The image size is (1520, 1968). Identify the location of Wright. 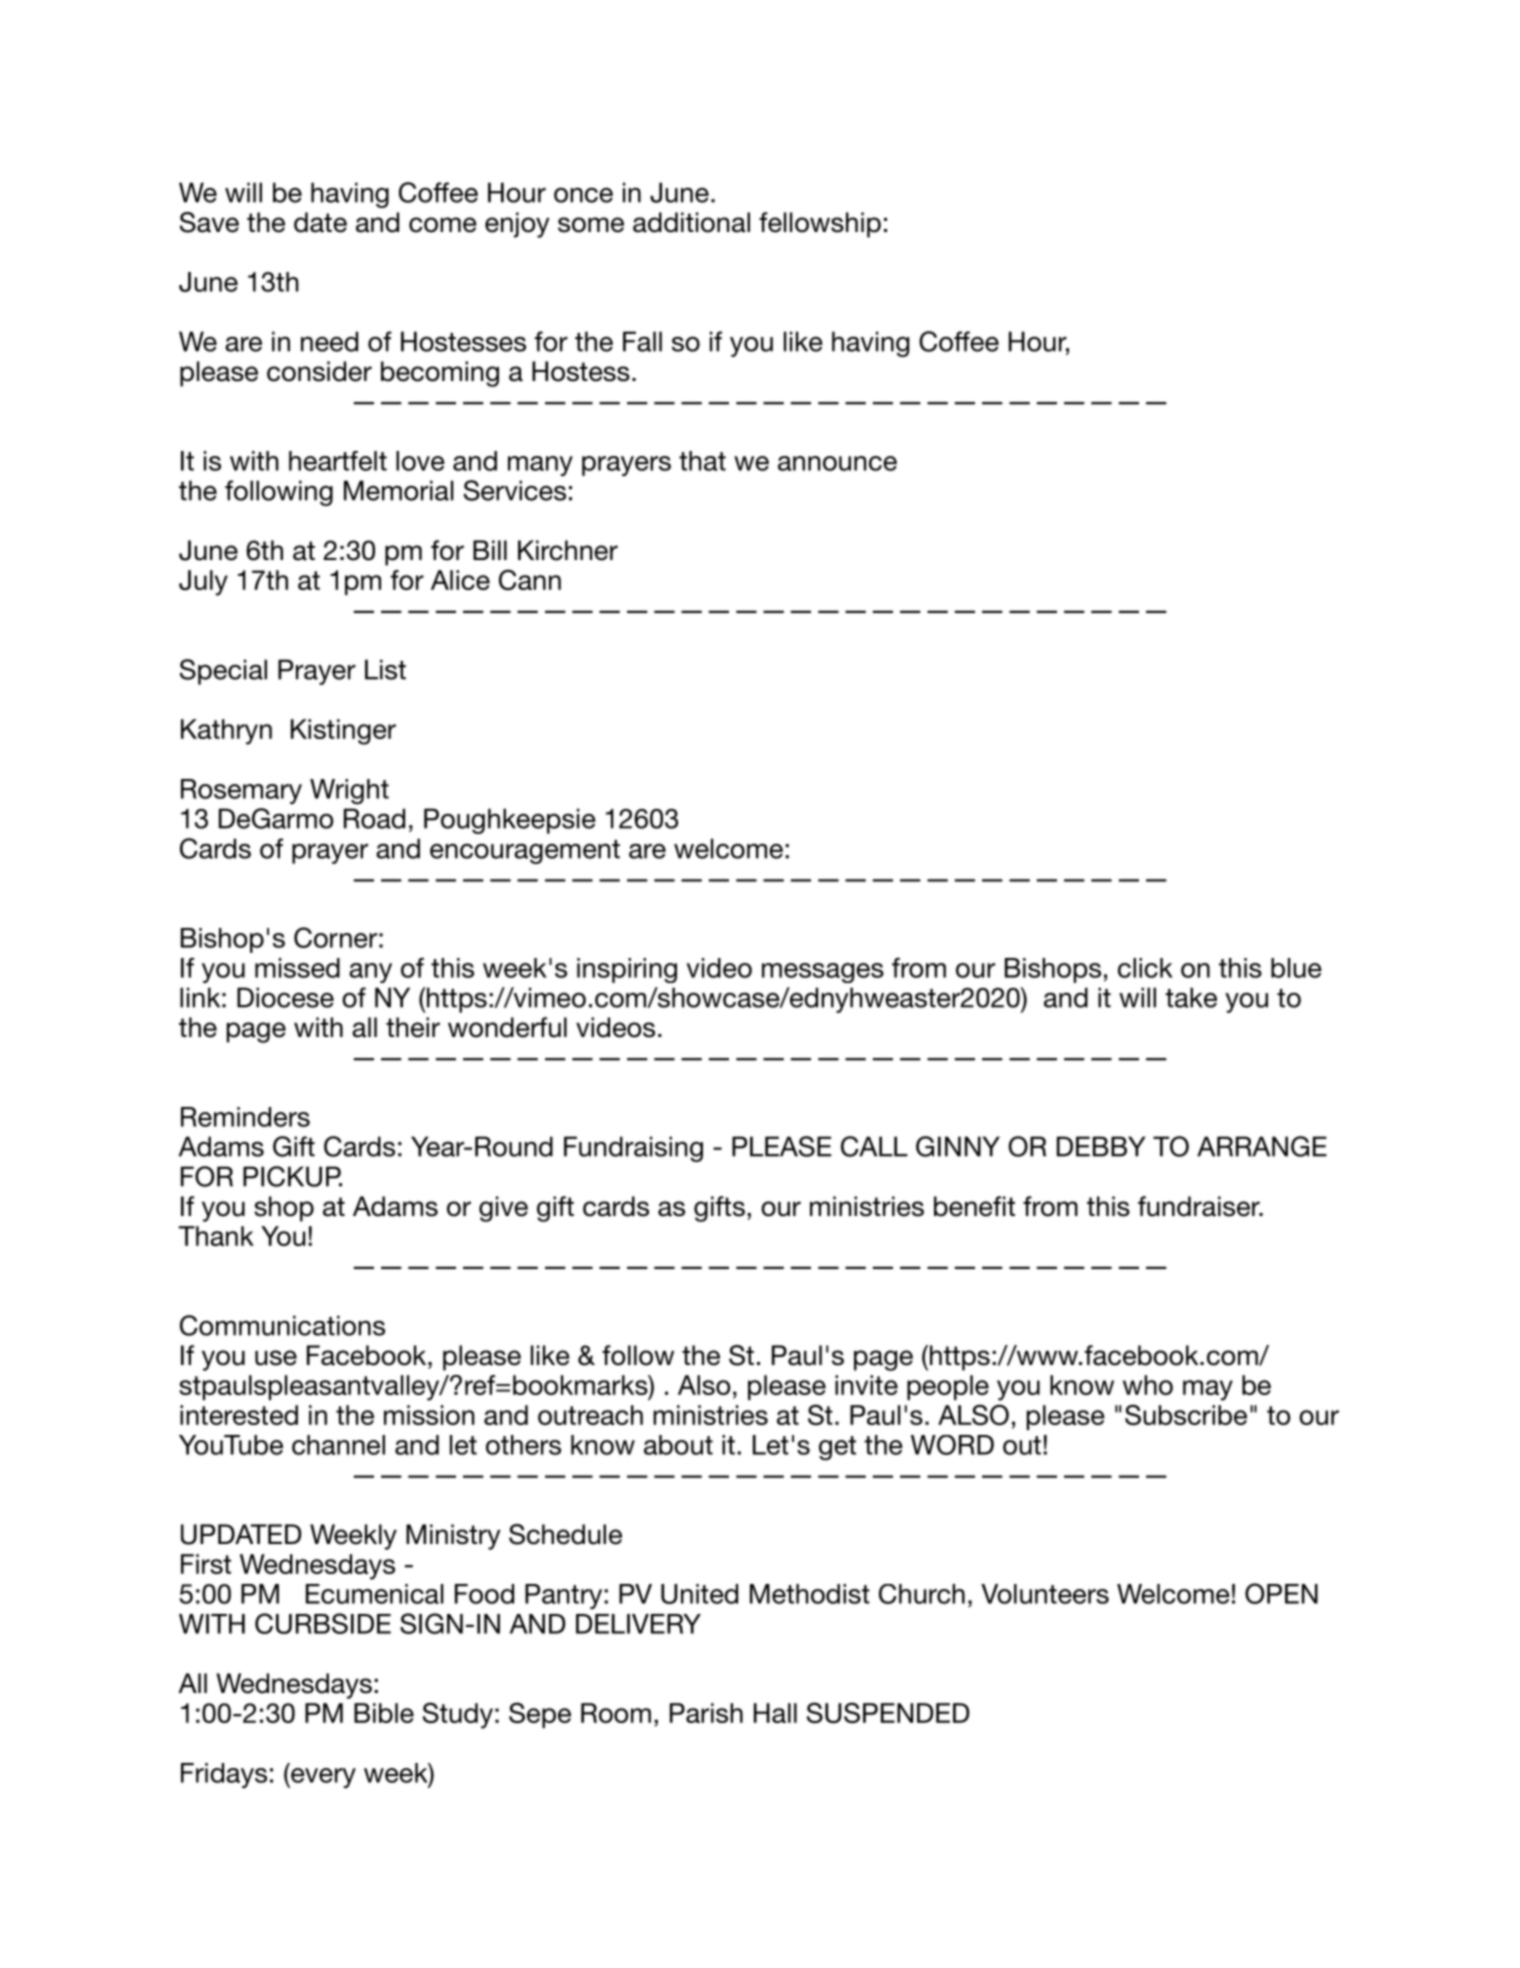
(349, 792).
